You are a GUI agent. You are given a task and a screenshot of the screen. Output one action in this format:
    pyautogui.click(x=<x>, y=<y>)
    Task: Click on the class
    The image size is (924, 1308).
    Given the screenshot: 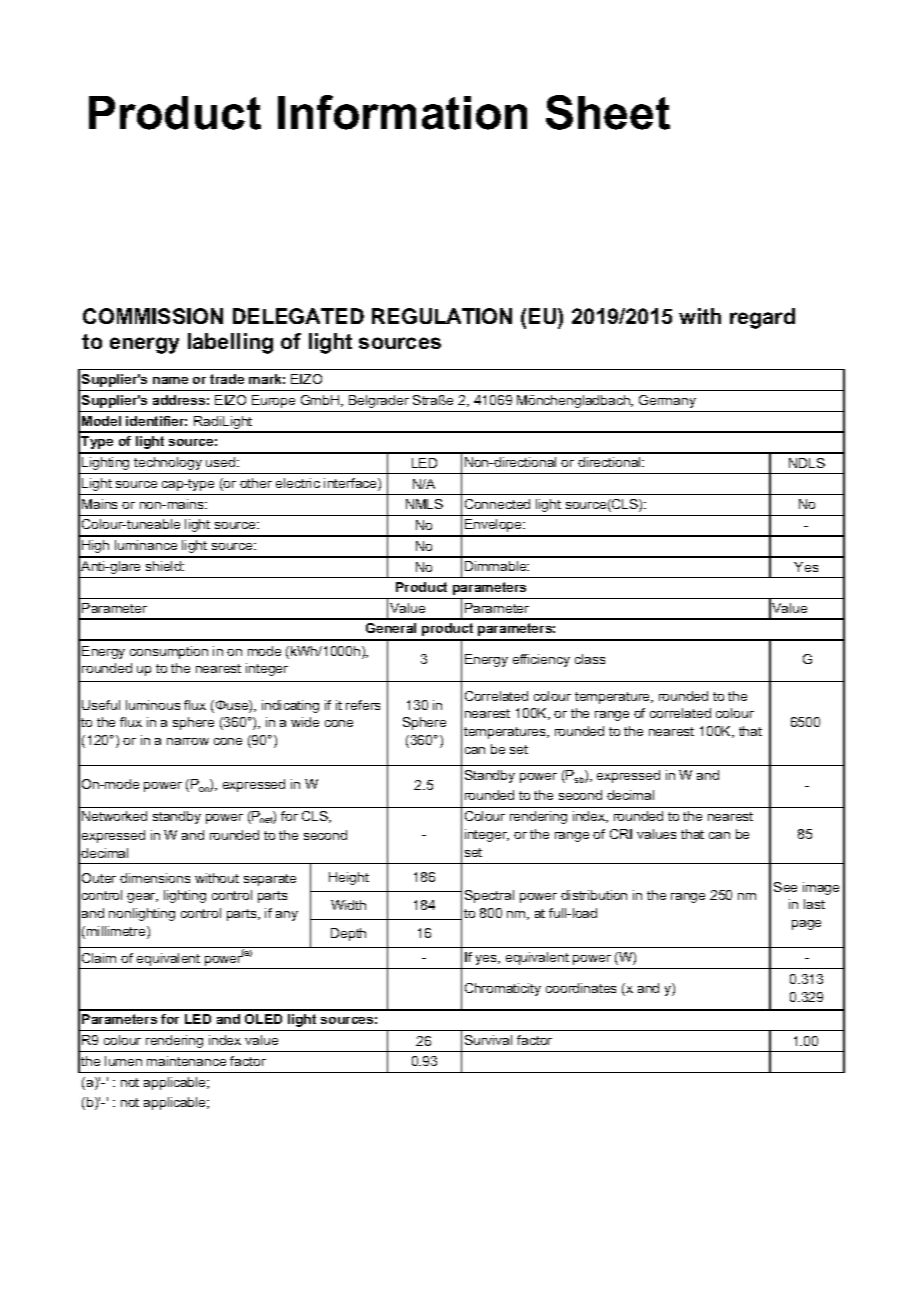 What is the action you would take?
    pyautogui.click(x=590, y=659)
